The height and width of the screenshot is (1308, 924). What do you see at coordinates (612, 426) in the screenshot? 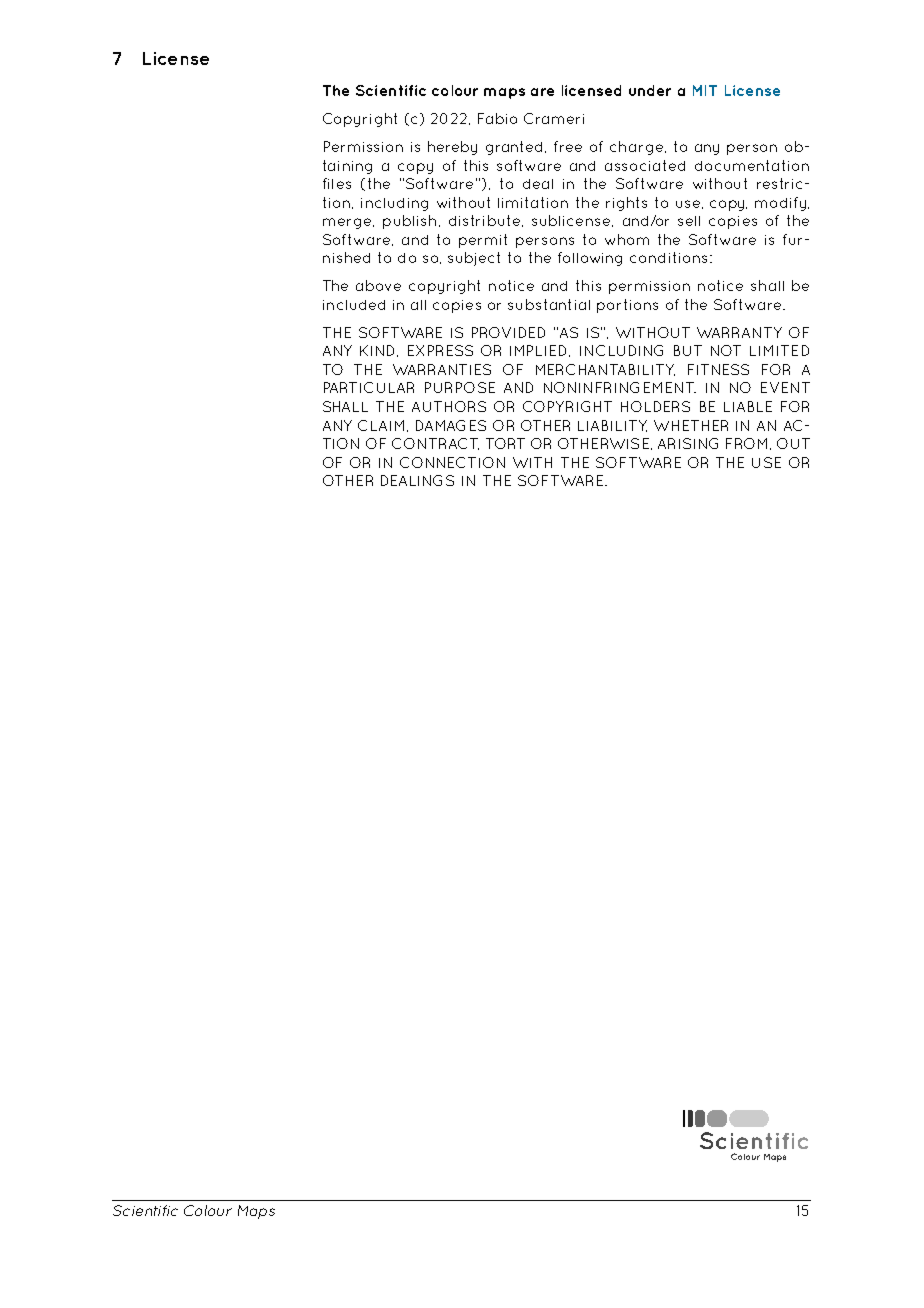
I see `LIABILITY` at bounding box center [612, 426].
